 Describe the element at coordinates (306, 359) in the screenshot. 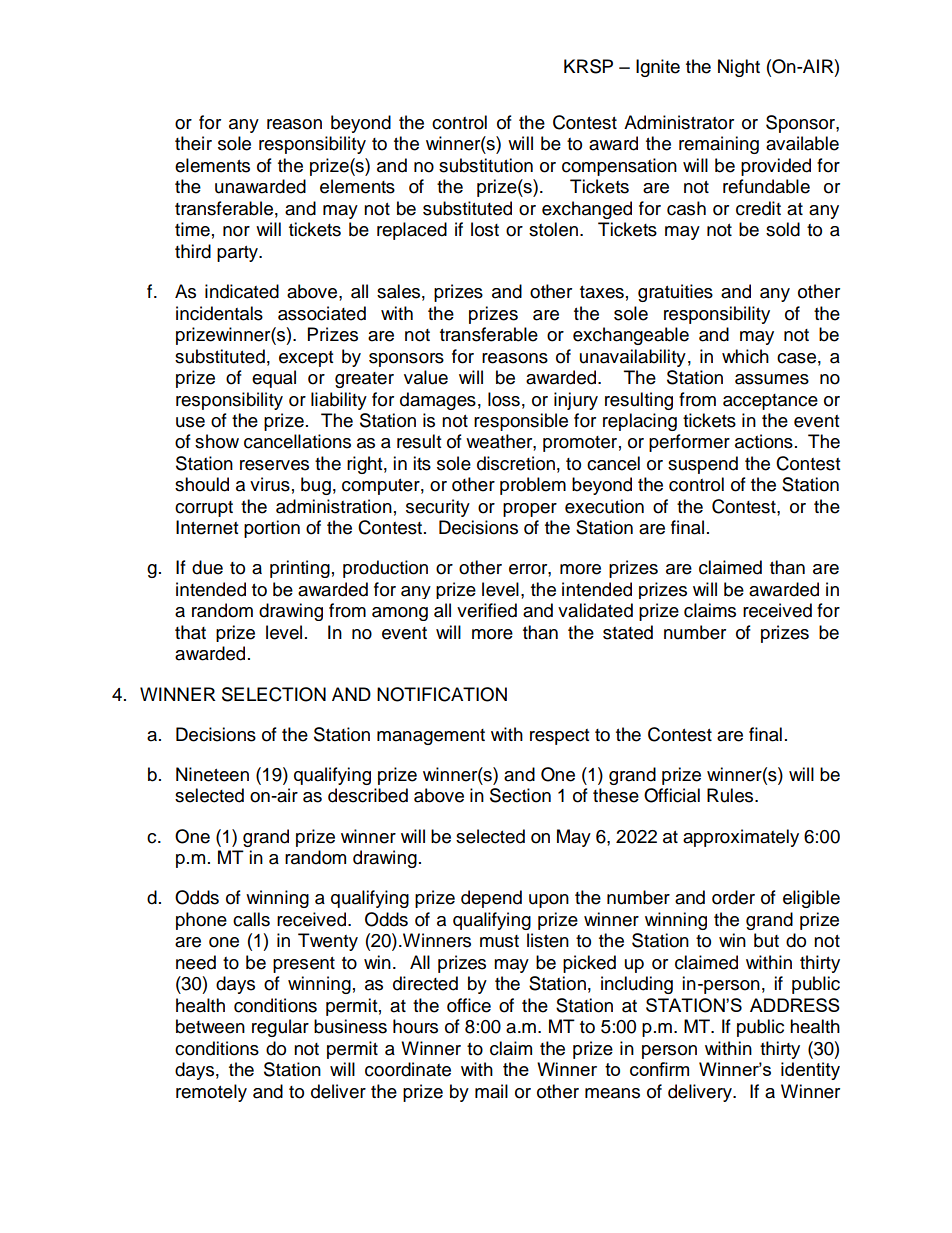

I see `except` at that location.
